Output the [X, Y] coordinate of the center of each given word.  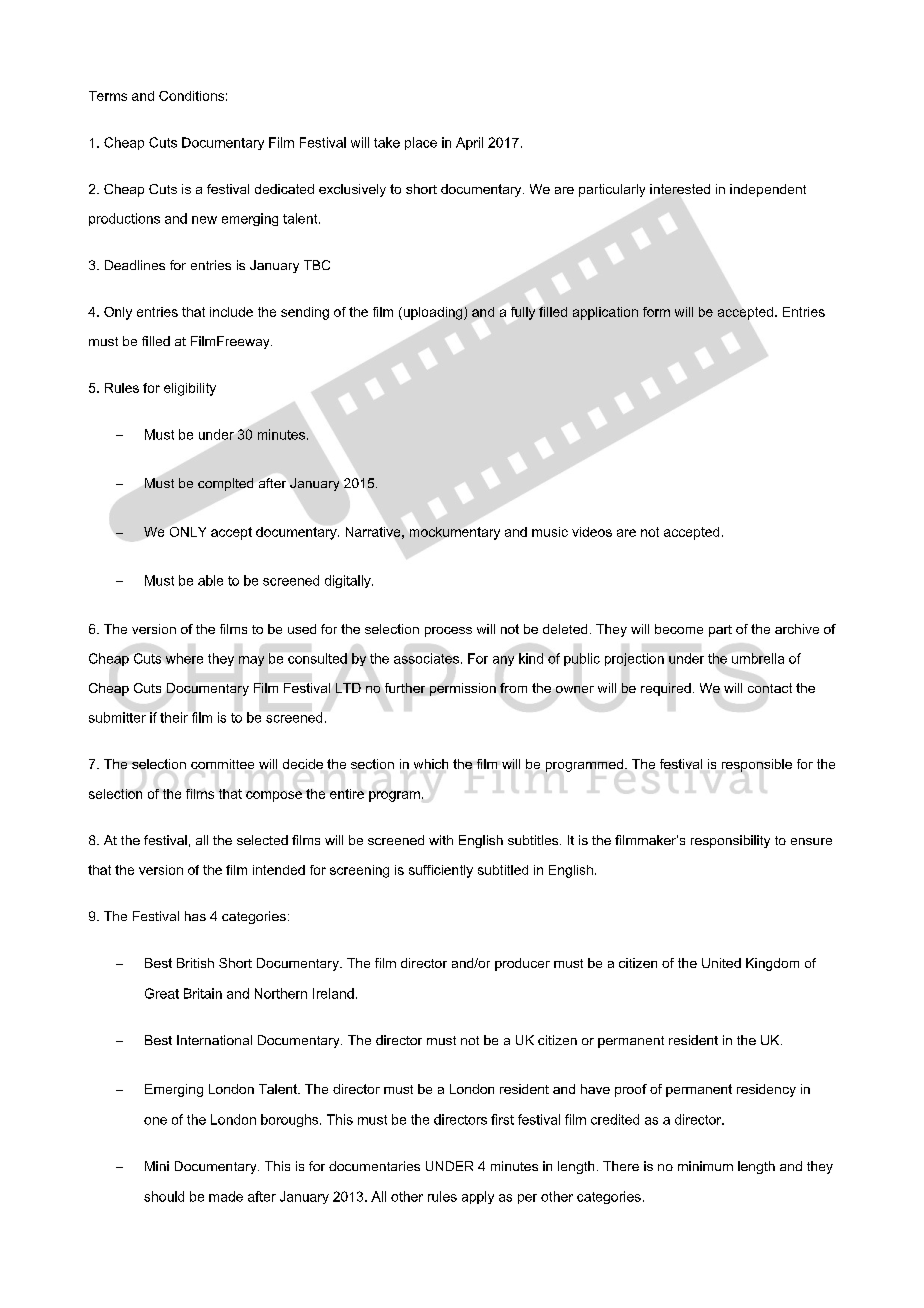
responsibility [730, 841]
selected [262, 840]
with [441, 840]
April [469, 143]
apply [478, 1197]
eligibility [190, 389]
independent [768, 190]
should [164, 1196]
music [550, 532]
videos [592, 532]
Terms [108, 96]
